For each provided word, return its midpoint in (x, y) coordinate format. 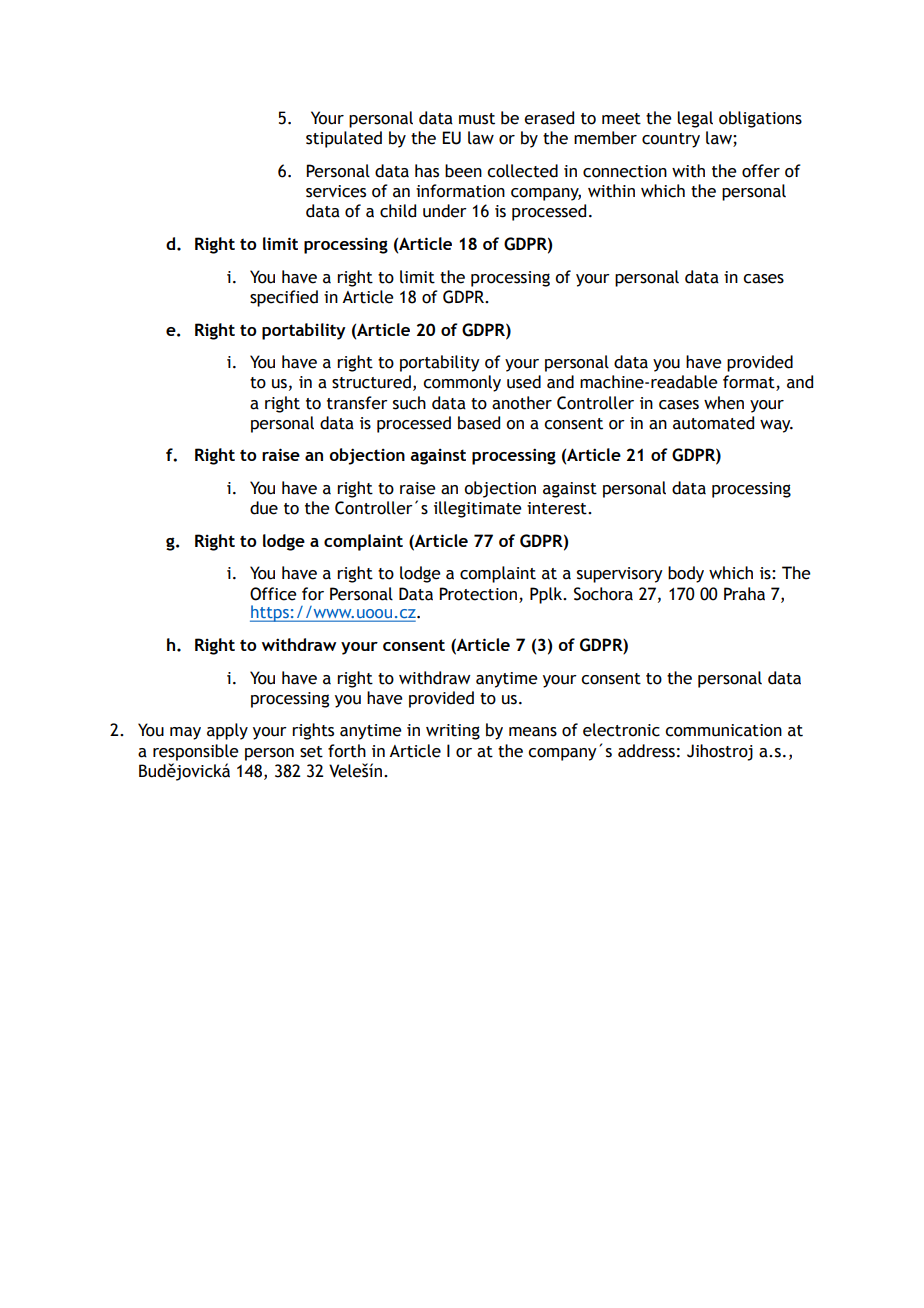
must (477, 119)
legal (695, 119)
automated (713, 423)
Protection (478, 594)
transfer (357, 403)
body (686, 574)
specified (284, 298)
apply (227, 731)
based (479, 423)
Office (273, 594)
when (724, 403)
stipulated (344, 139)
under (445, 211)
